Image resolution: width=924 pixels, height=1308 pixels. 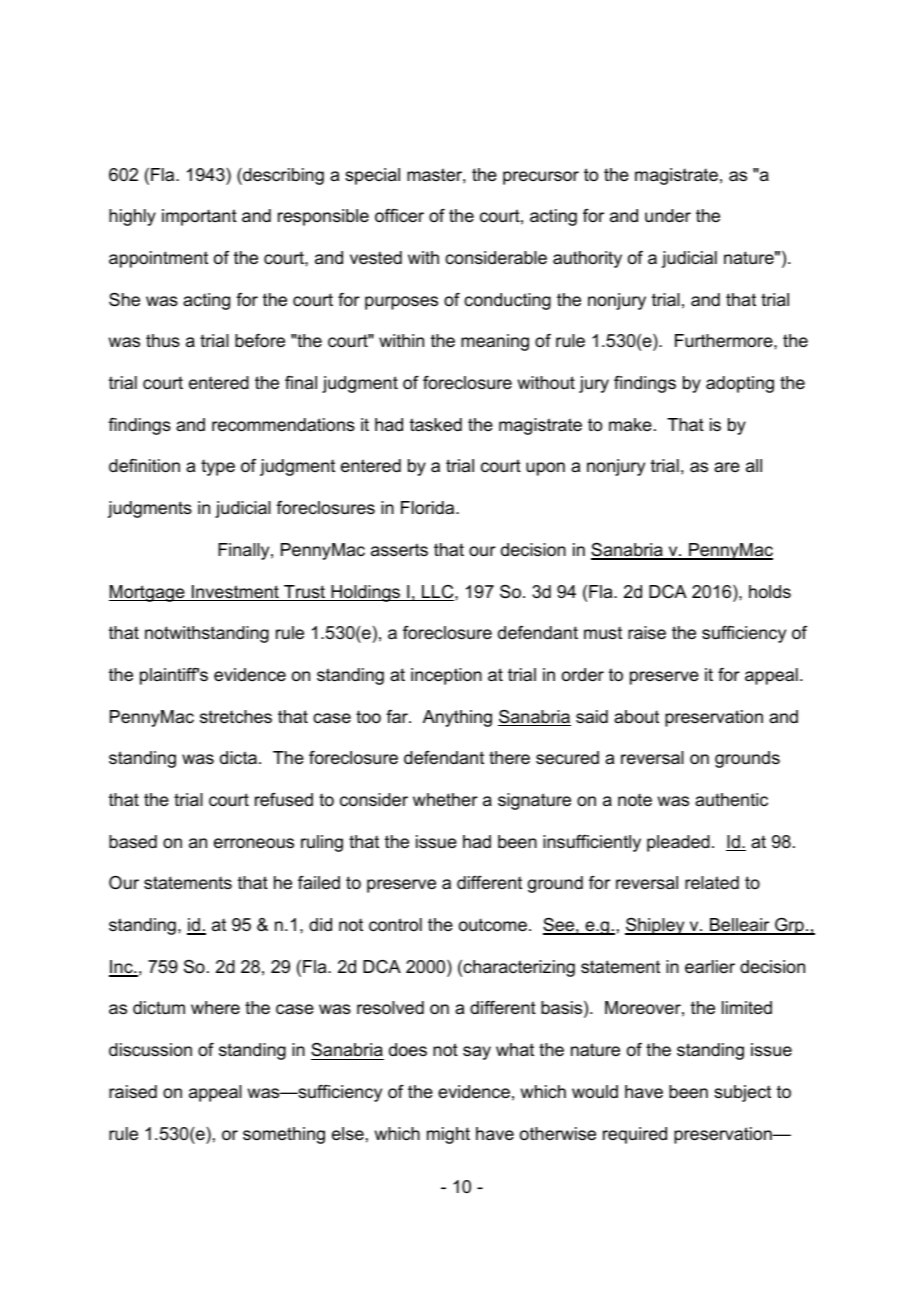 I want to click on inception, so click(x=446, y=676).
